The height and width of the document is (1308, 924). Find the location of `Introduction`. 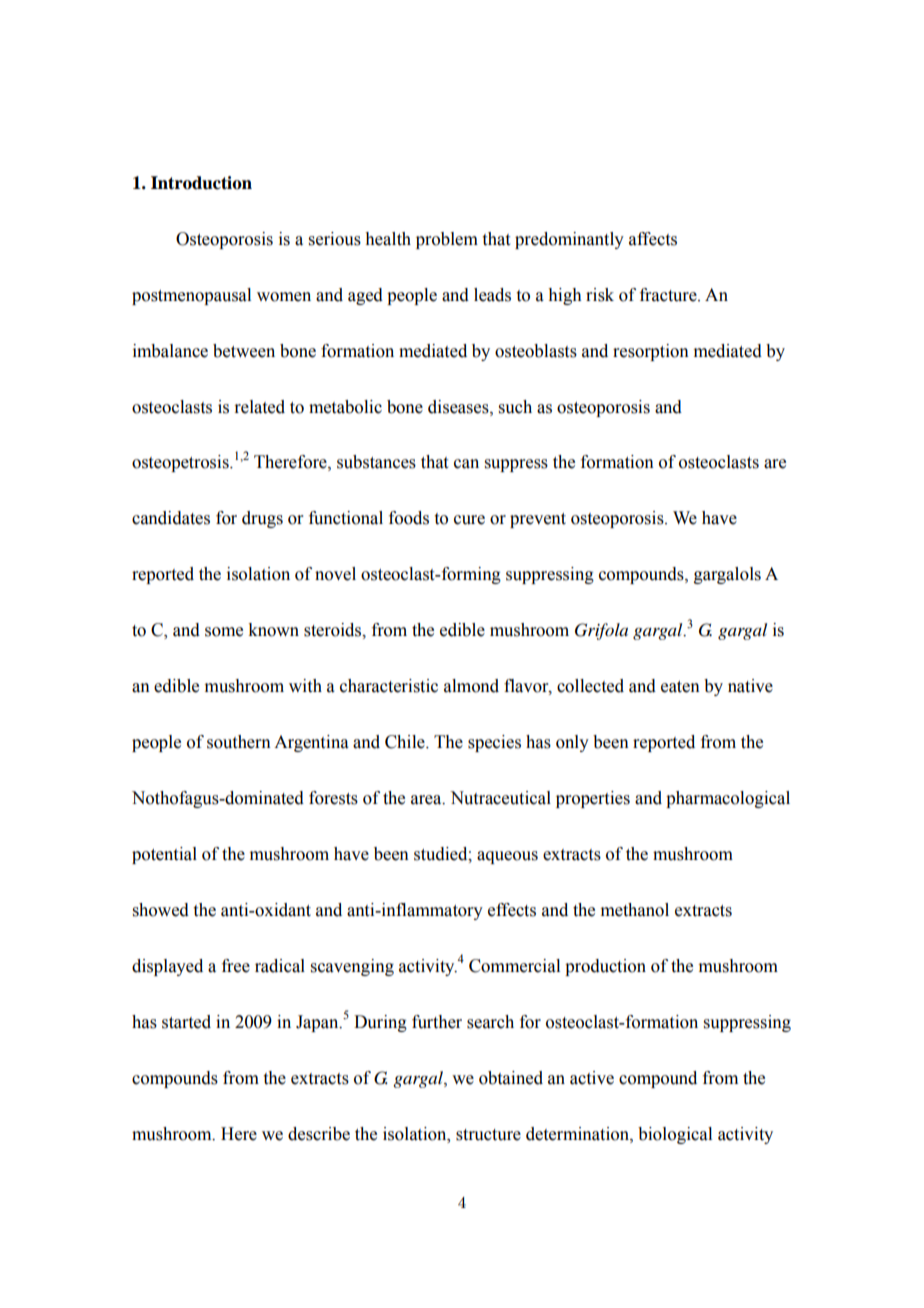

Introduction is located at coordinates (201, 183).
